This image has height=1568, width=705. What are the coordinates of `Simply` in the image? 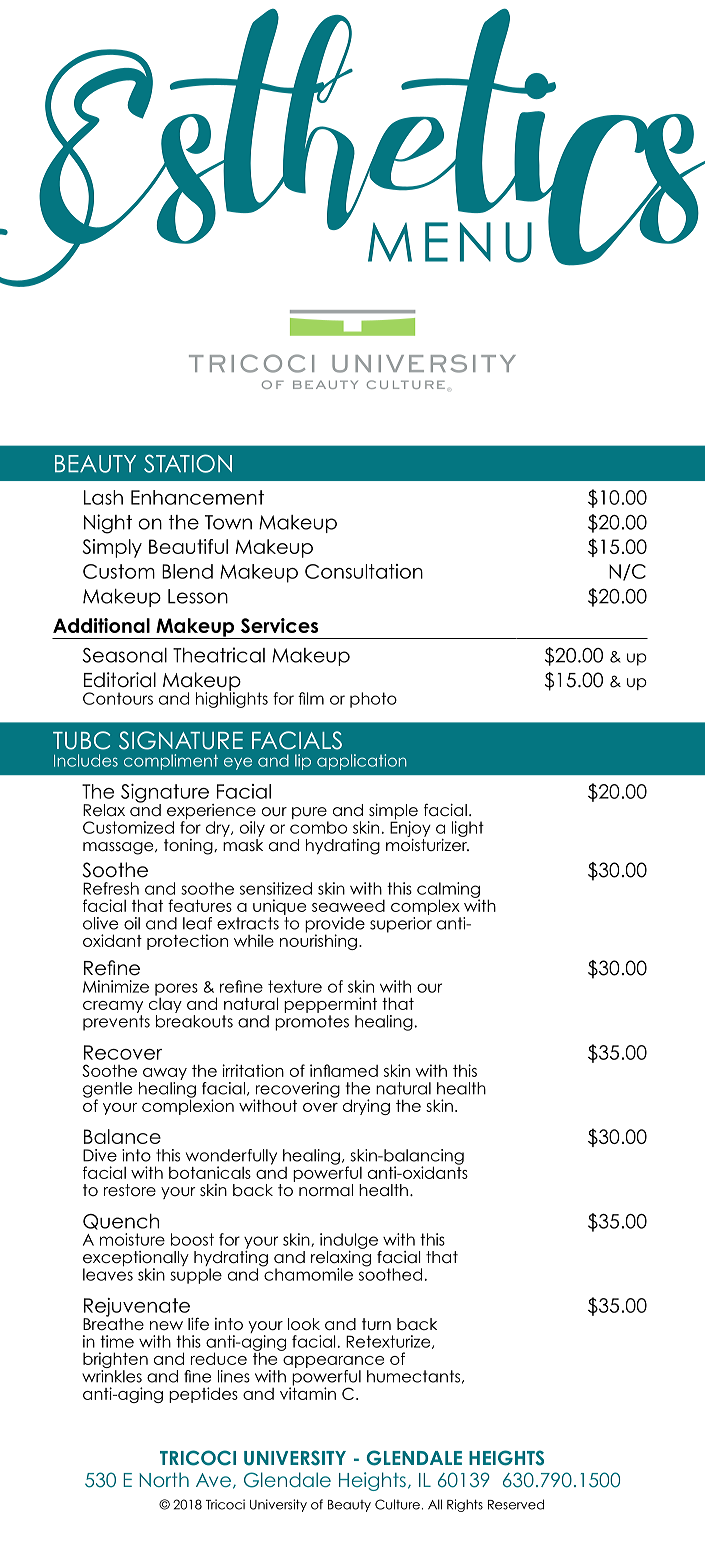 It's located at (112, 548).
